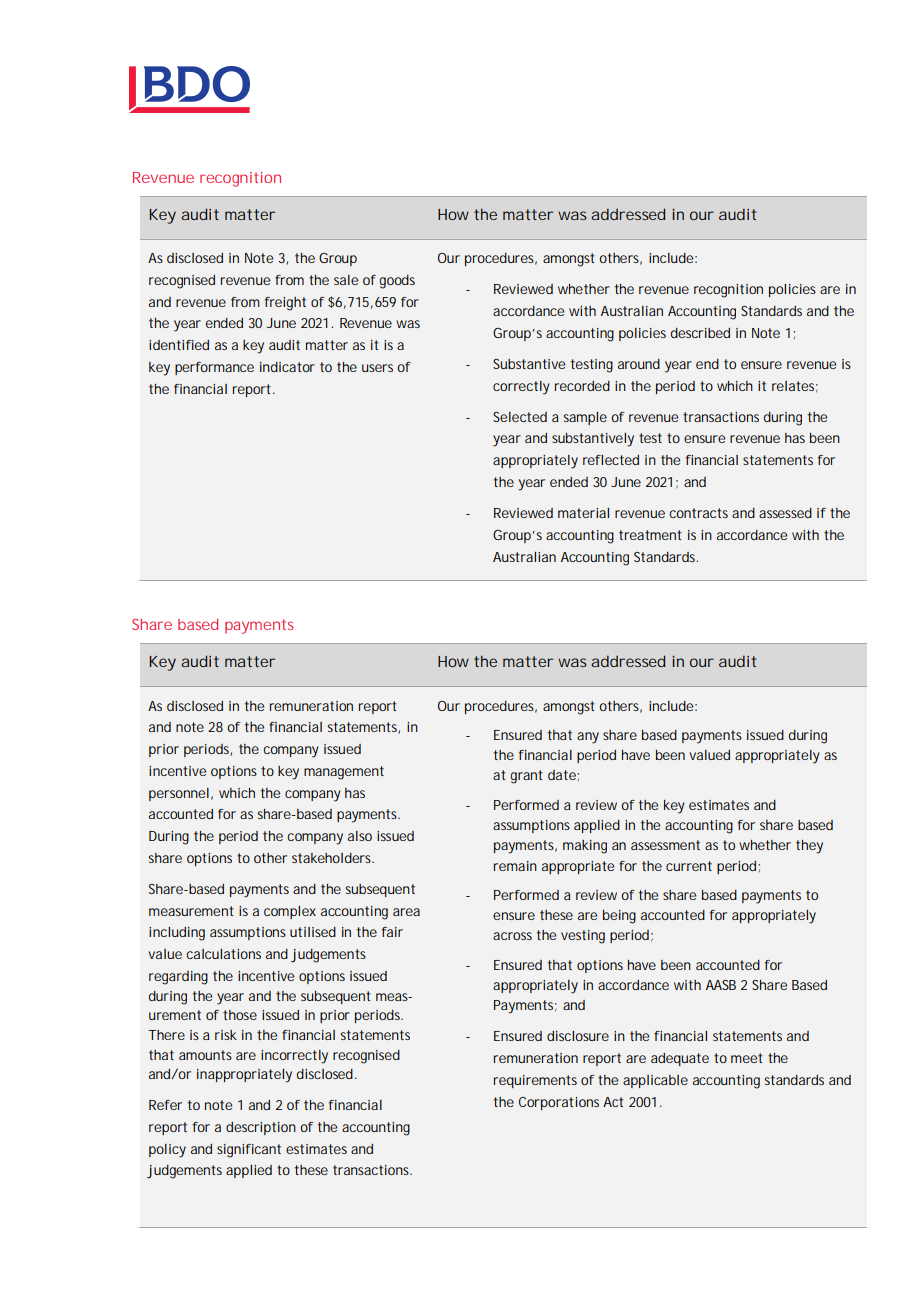 The width and height of the document is (924, 1308). Describe the element at coordinates (689, 866) in the document. I see `current` at that location.
